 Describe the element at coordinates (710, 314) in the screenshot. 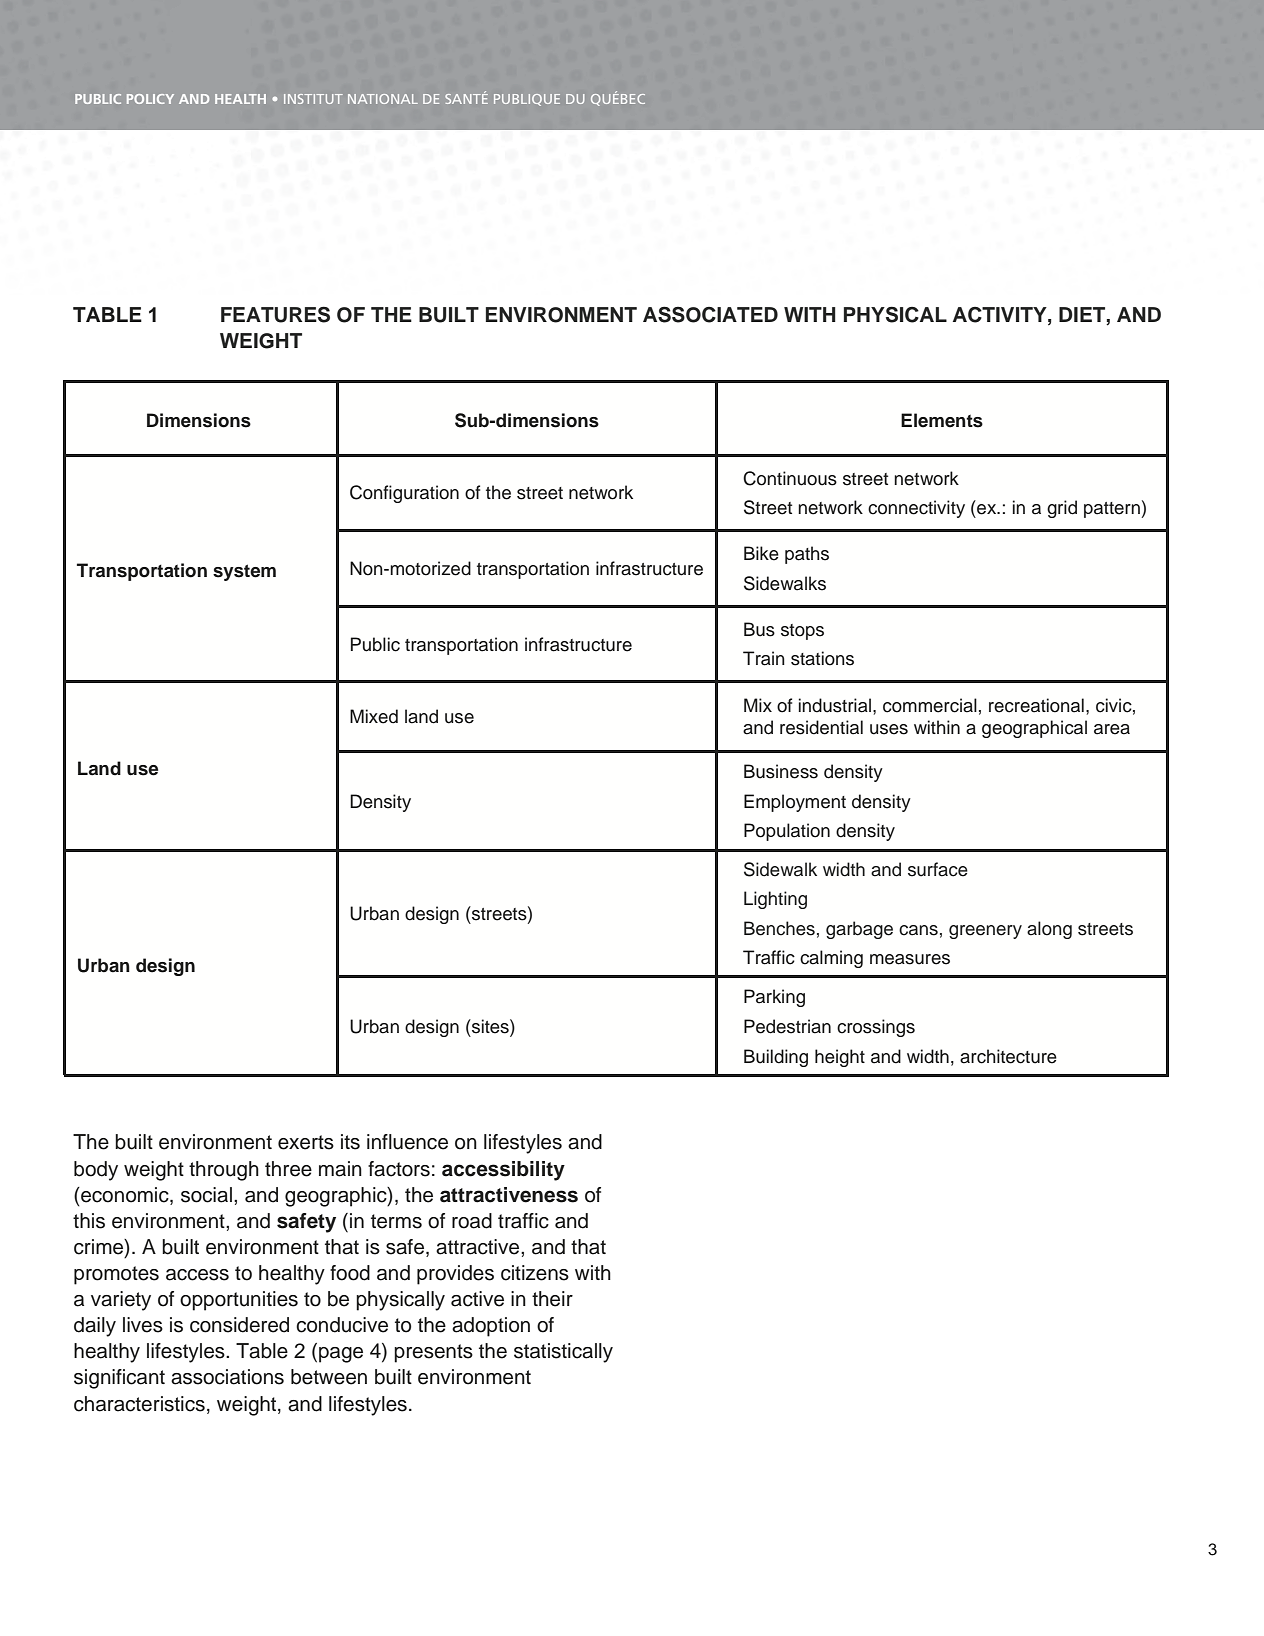

I see `ASSOCIATED` at that location.
